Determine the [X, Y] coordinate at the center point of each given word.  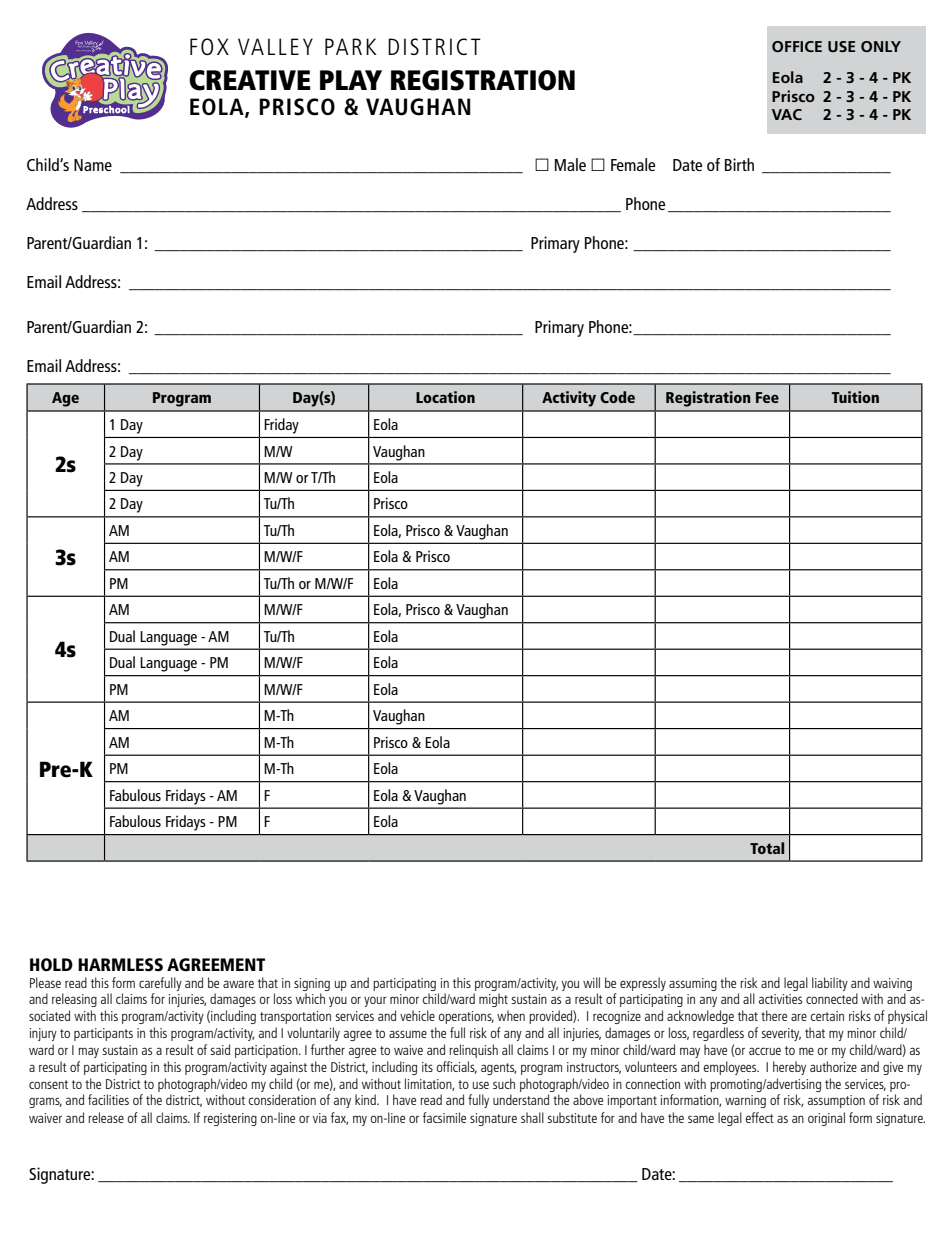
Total [767, 848]
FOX [209, 46]
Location [445, 397]
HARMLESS [120, 965]
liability [830, 984]
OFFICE [797, 46]
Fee [767, 397]
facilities [108, 1099]
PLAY [351, 80]
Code [617, 397]
